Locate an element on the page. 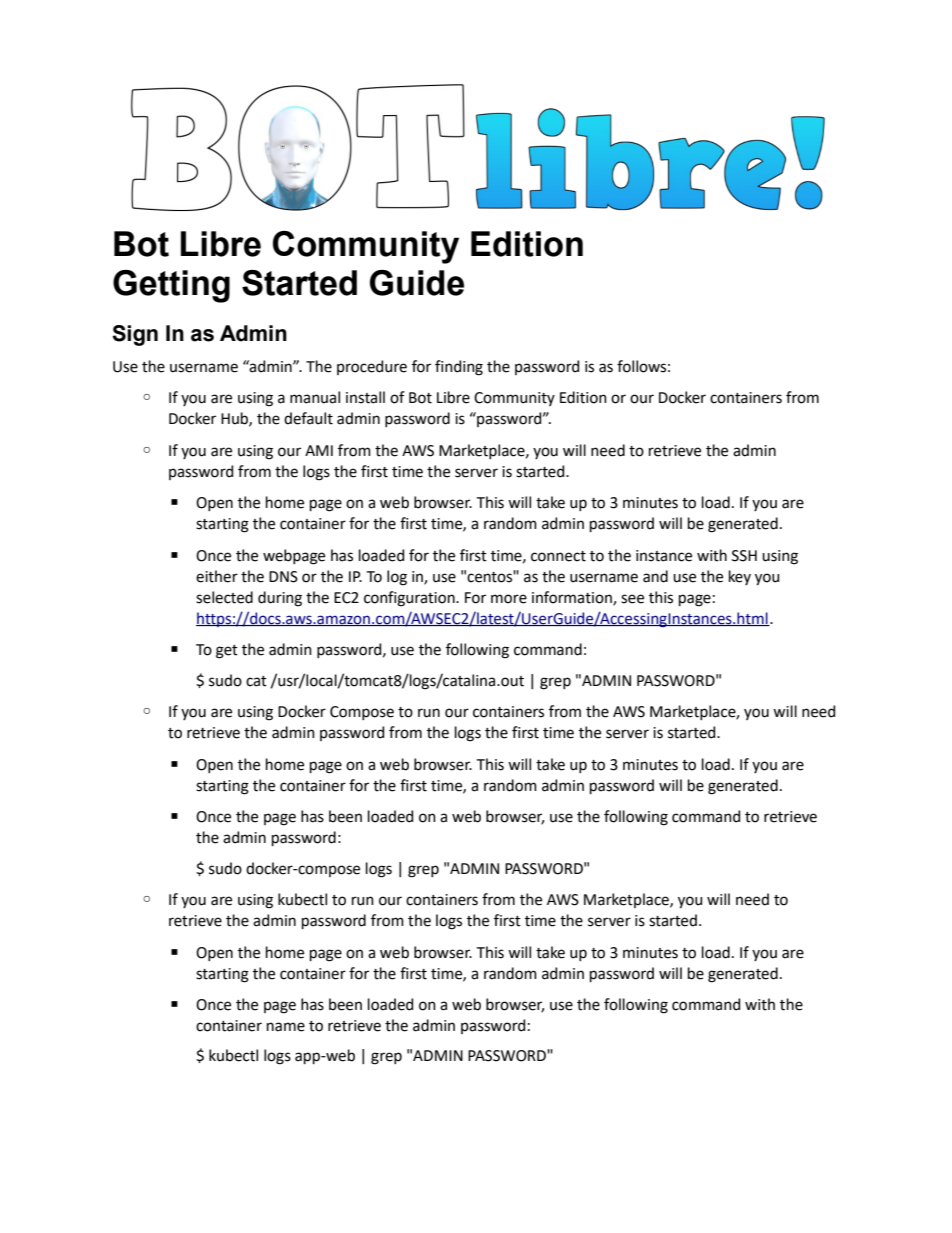 This image has width=952, height=1233. Getting is located at coordinates (171, 286).
